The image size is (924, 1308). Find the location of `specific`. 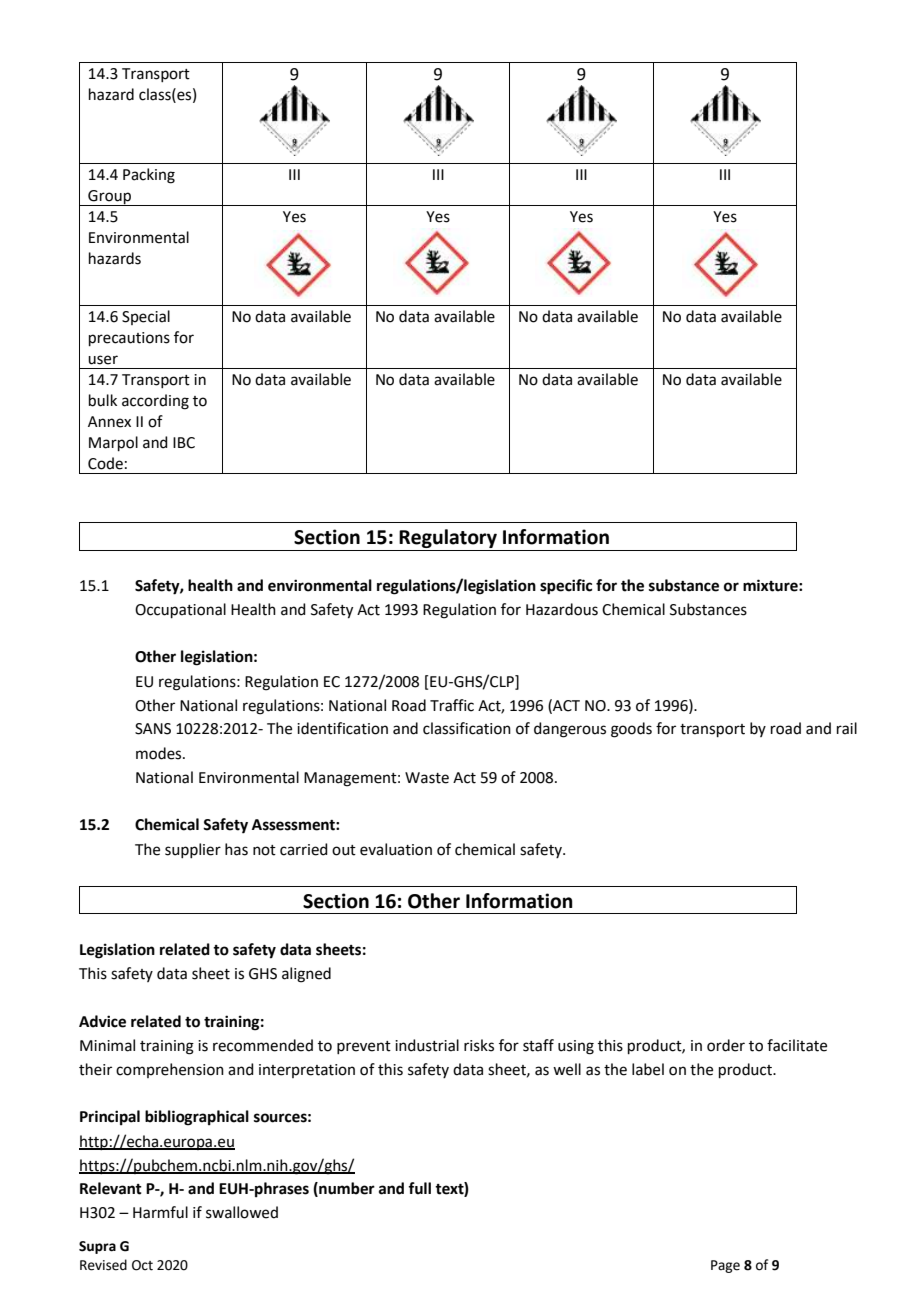

specific is located at coordinates (566, 587).
